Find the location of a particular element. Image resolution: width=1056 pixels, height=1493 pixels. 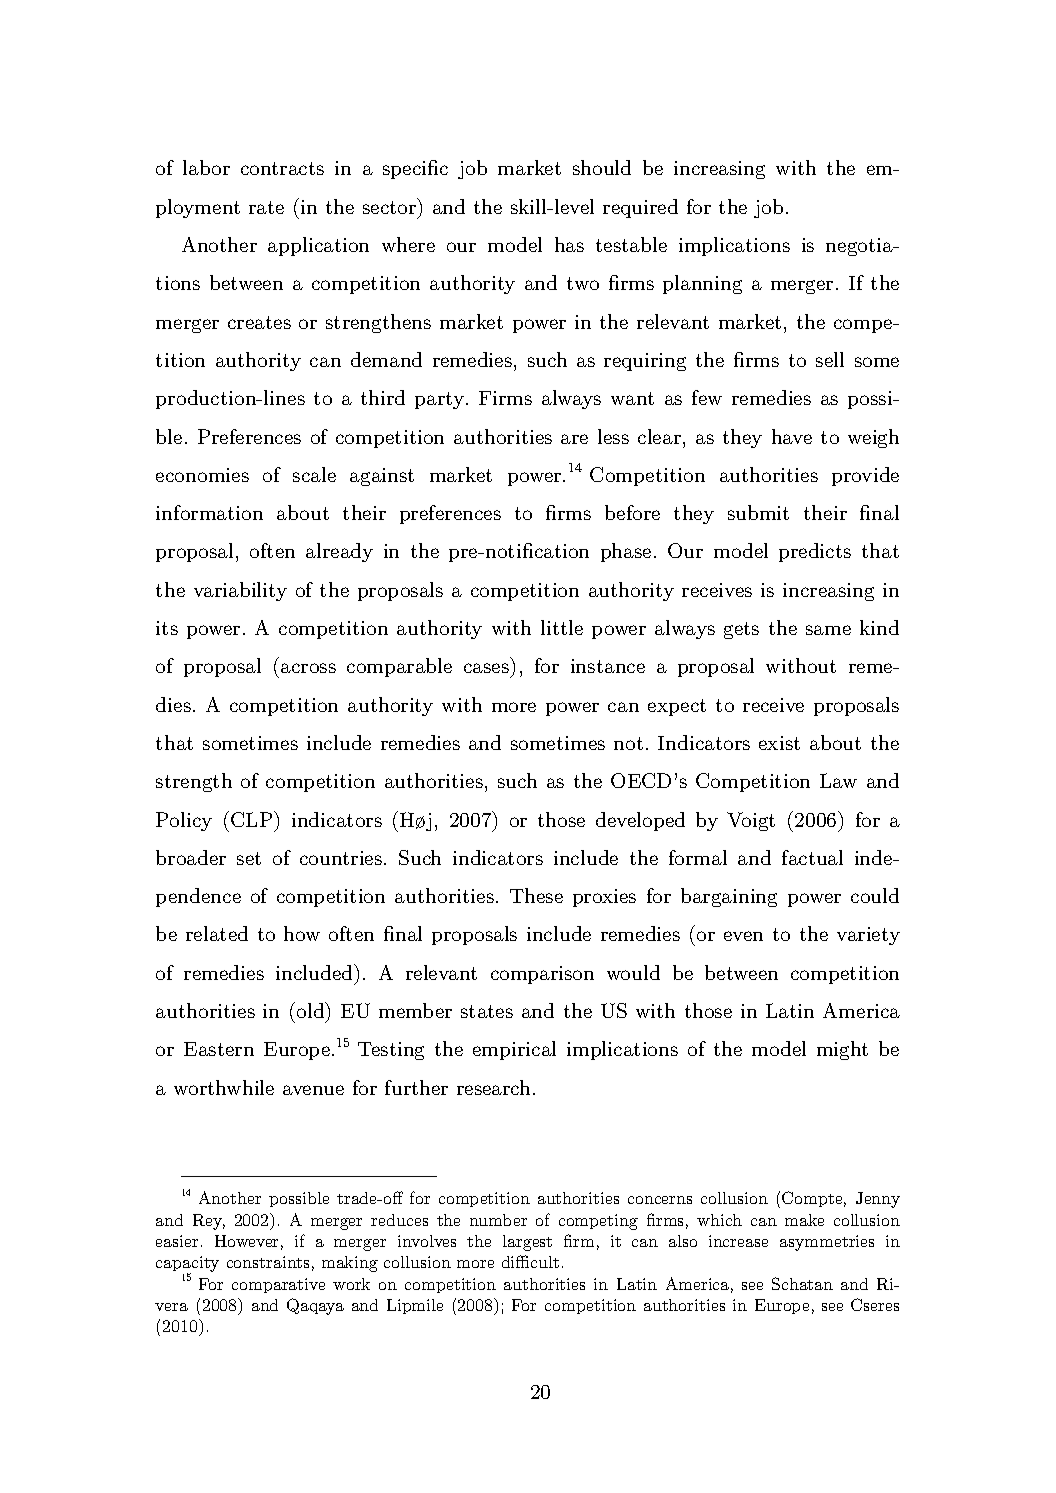

contracts is located at coordinates (282, 168).
